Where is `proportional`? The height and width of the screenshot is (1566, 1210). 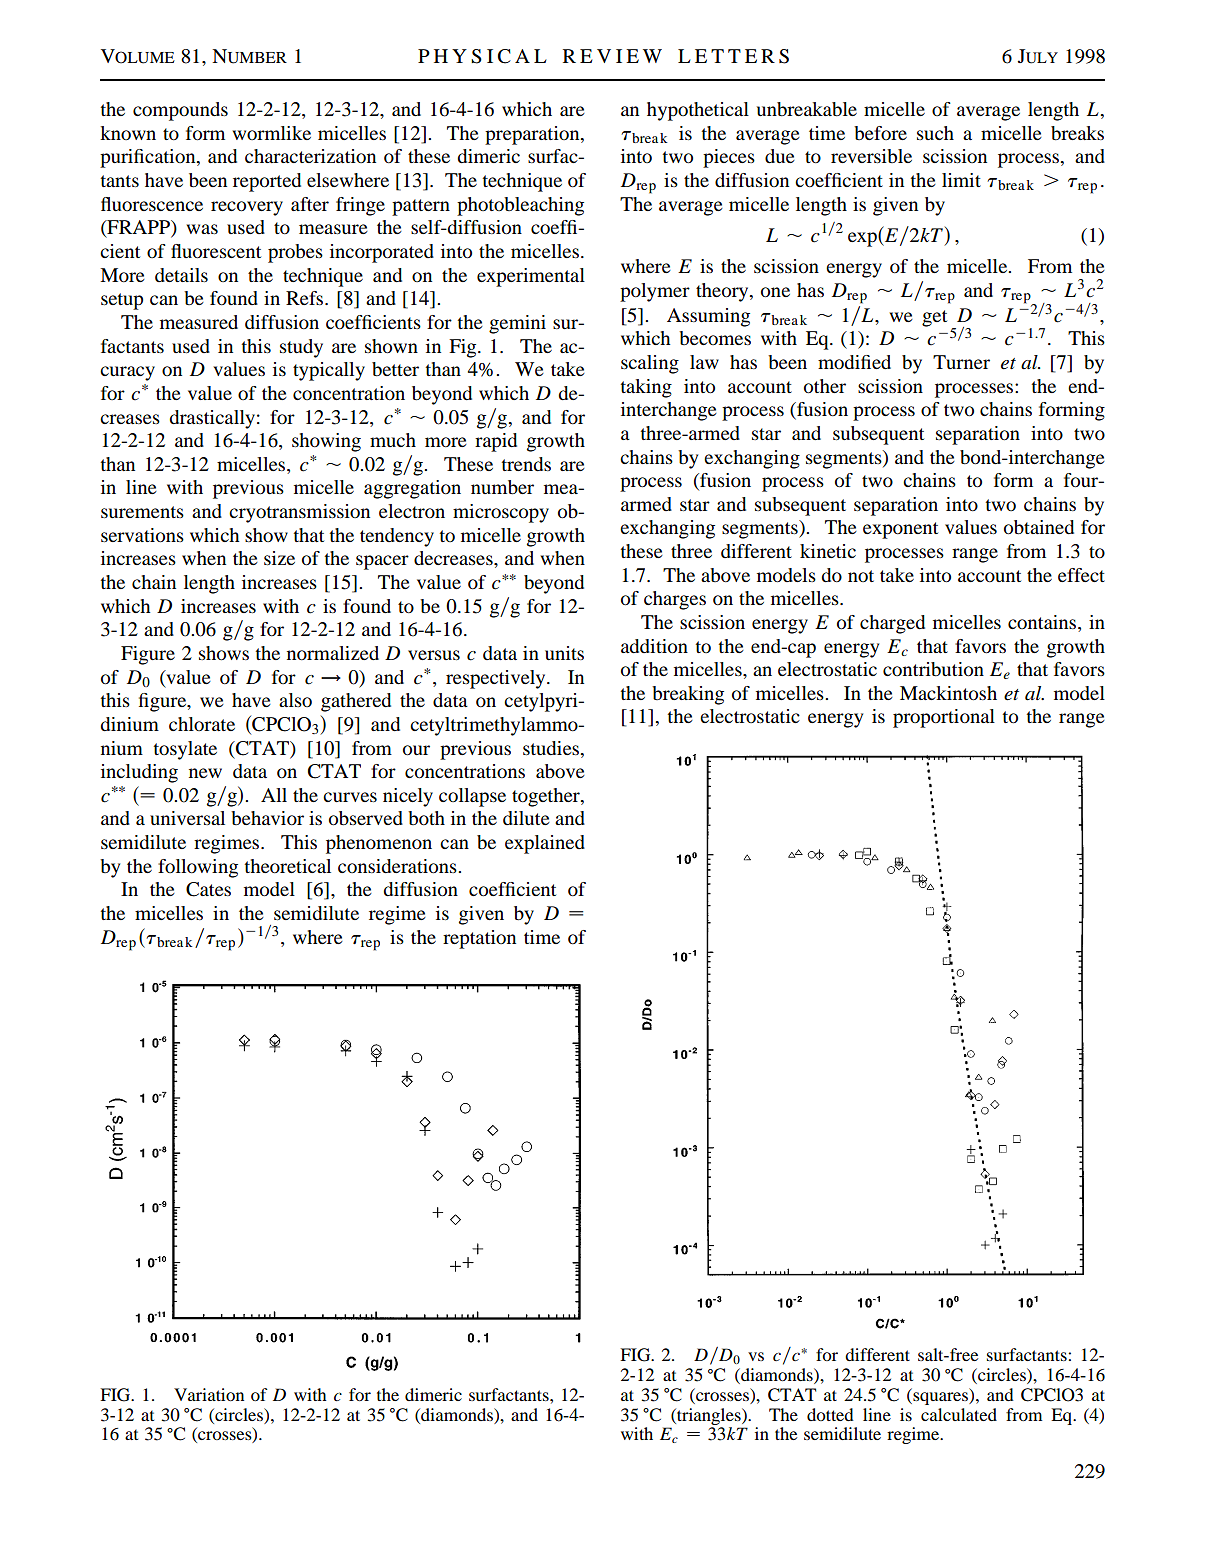
proportional is located at coordinates (944, 718).
